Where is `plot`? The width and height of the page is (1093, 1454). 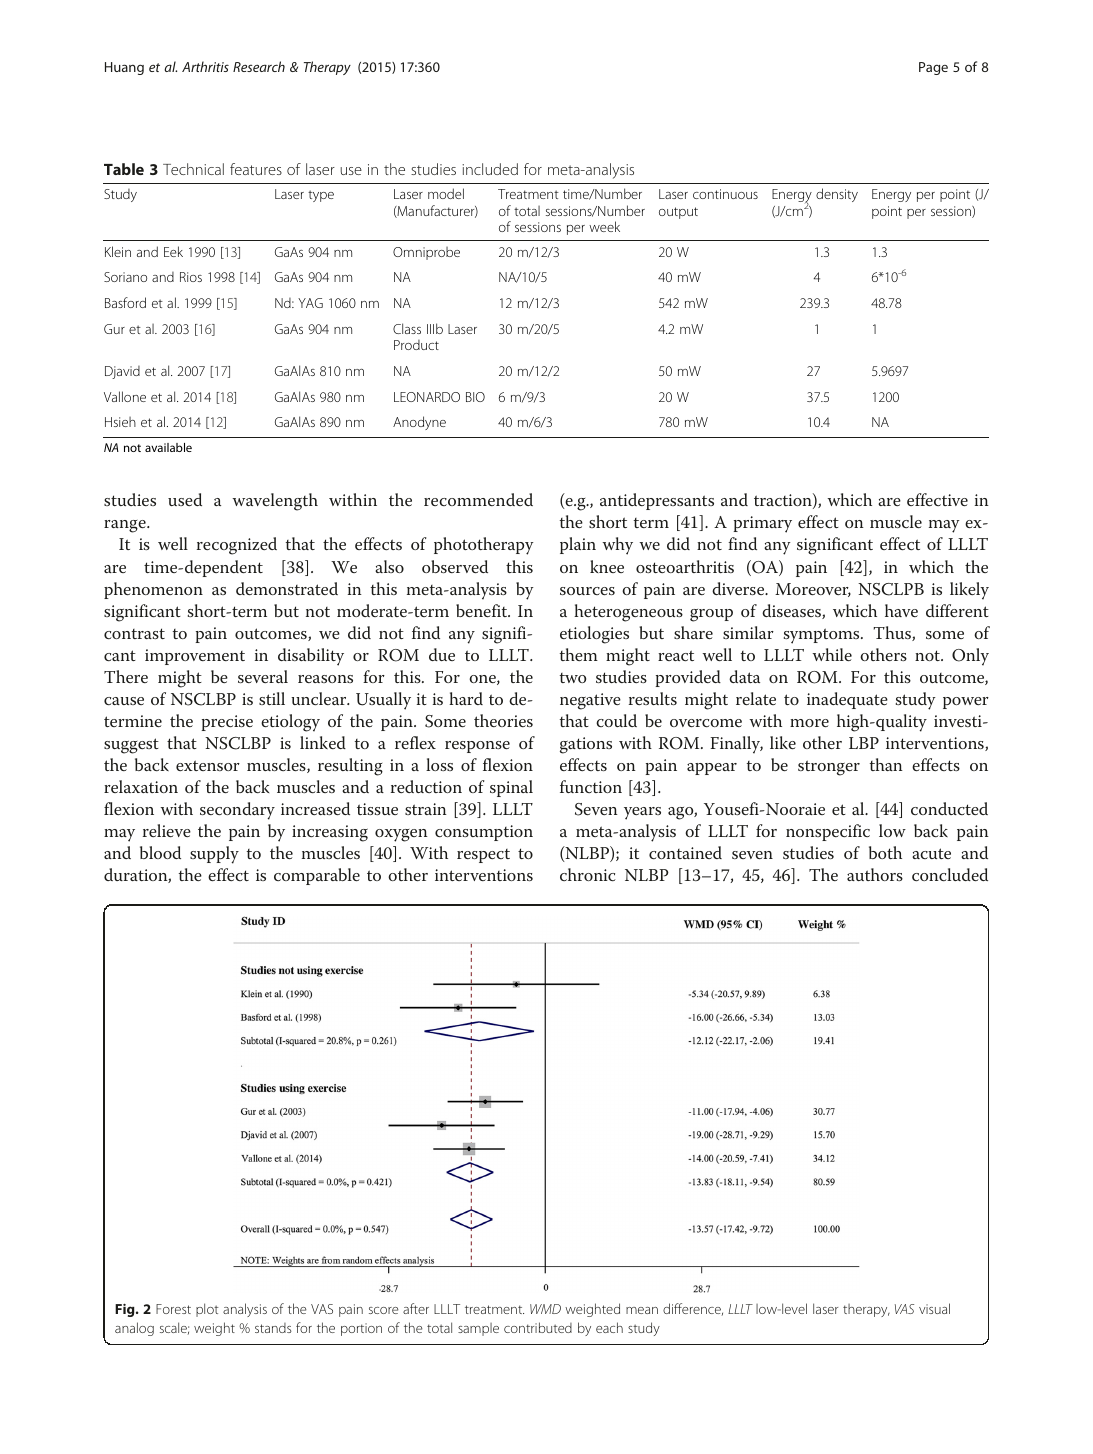
plot is located at coordinates (207, 1310).
